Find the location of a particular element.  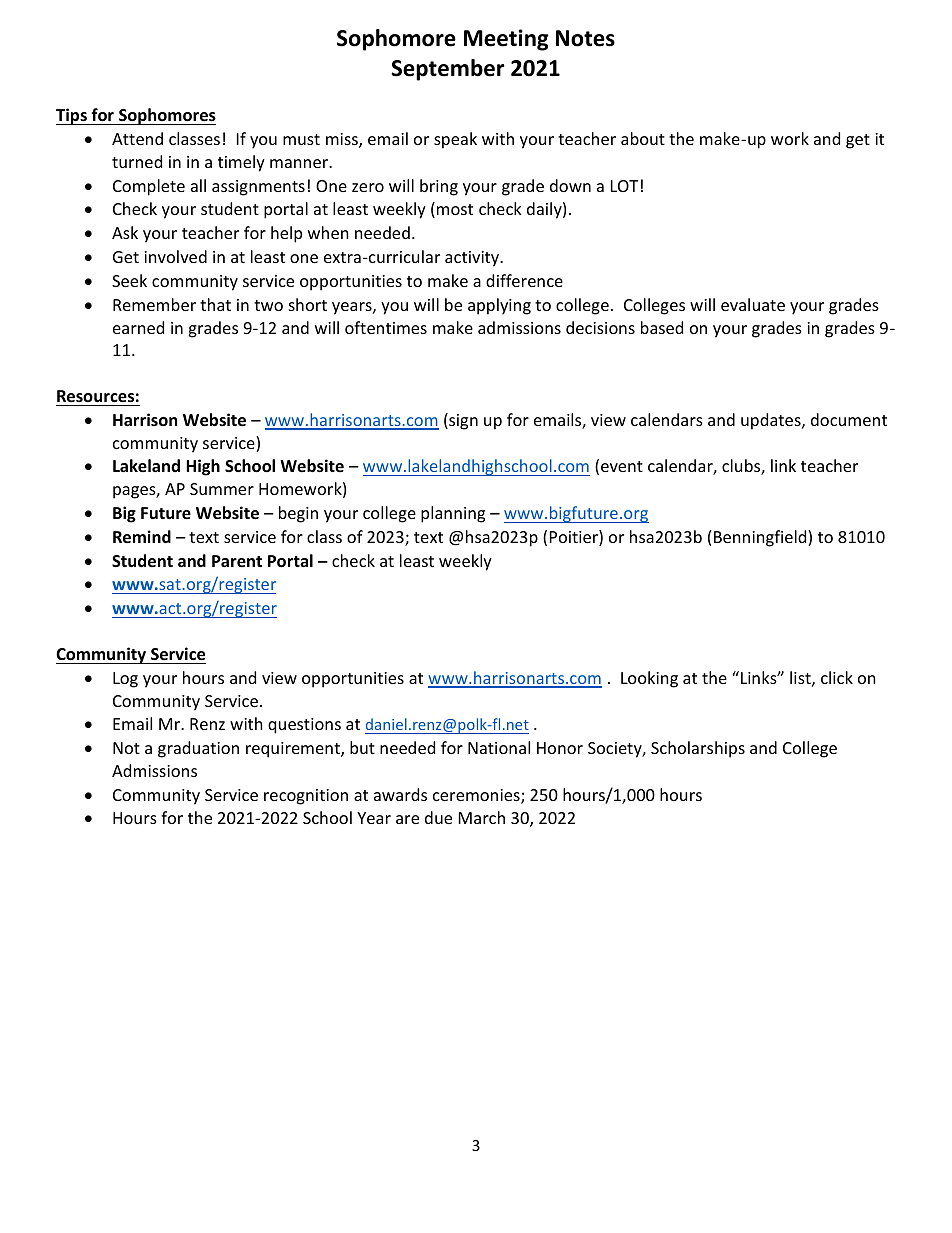

Remind is located at coordinates (142, 537).
